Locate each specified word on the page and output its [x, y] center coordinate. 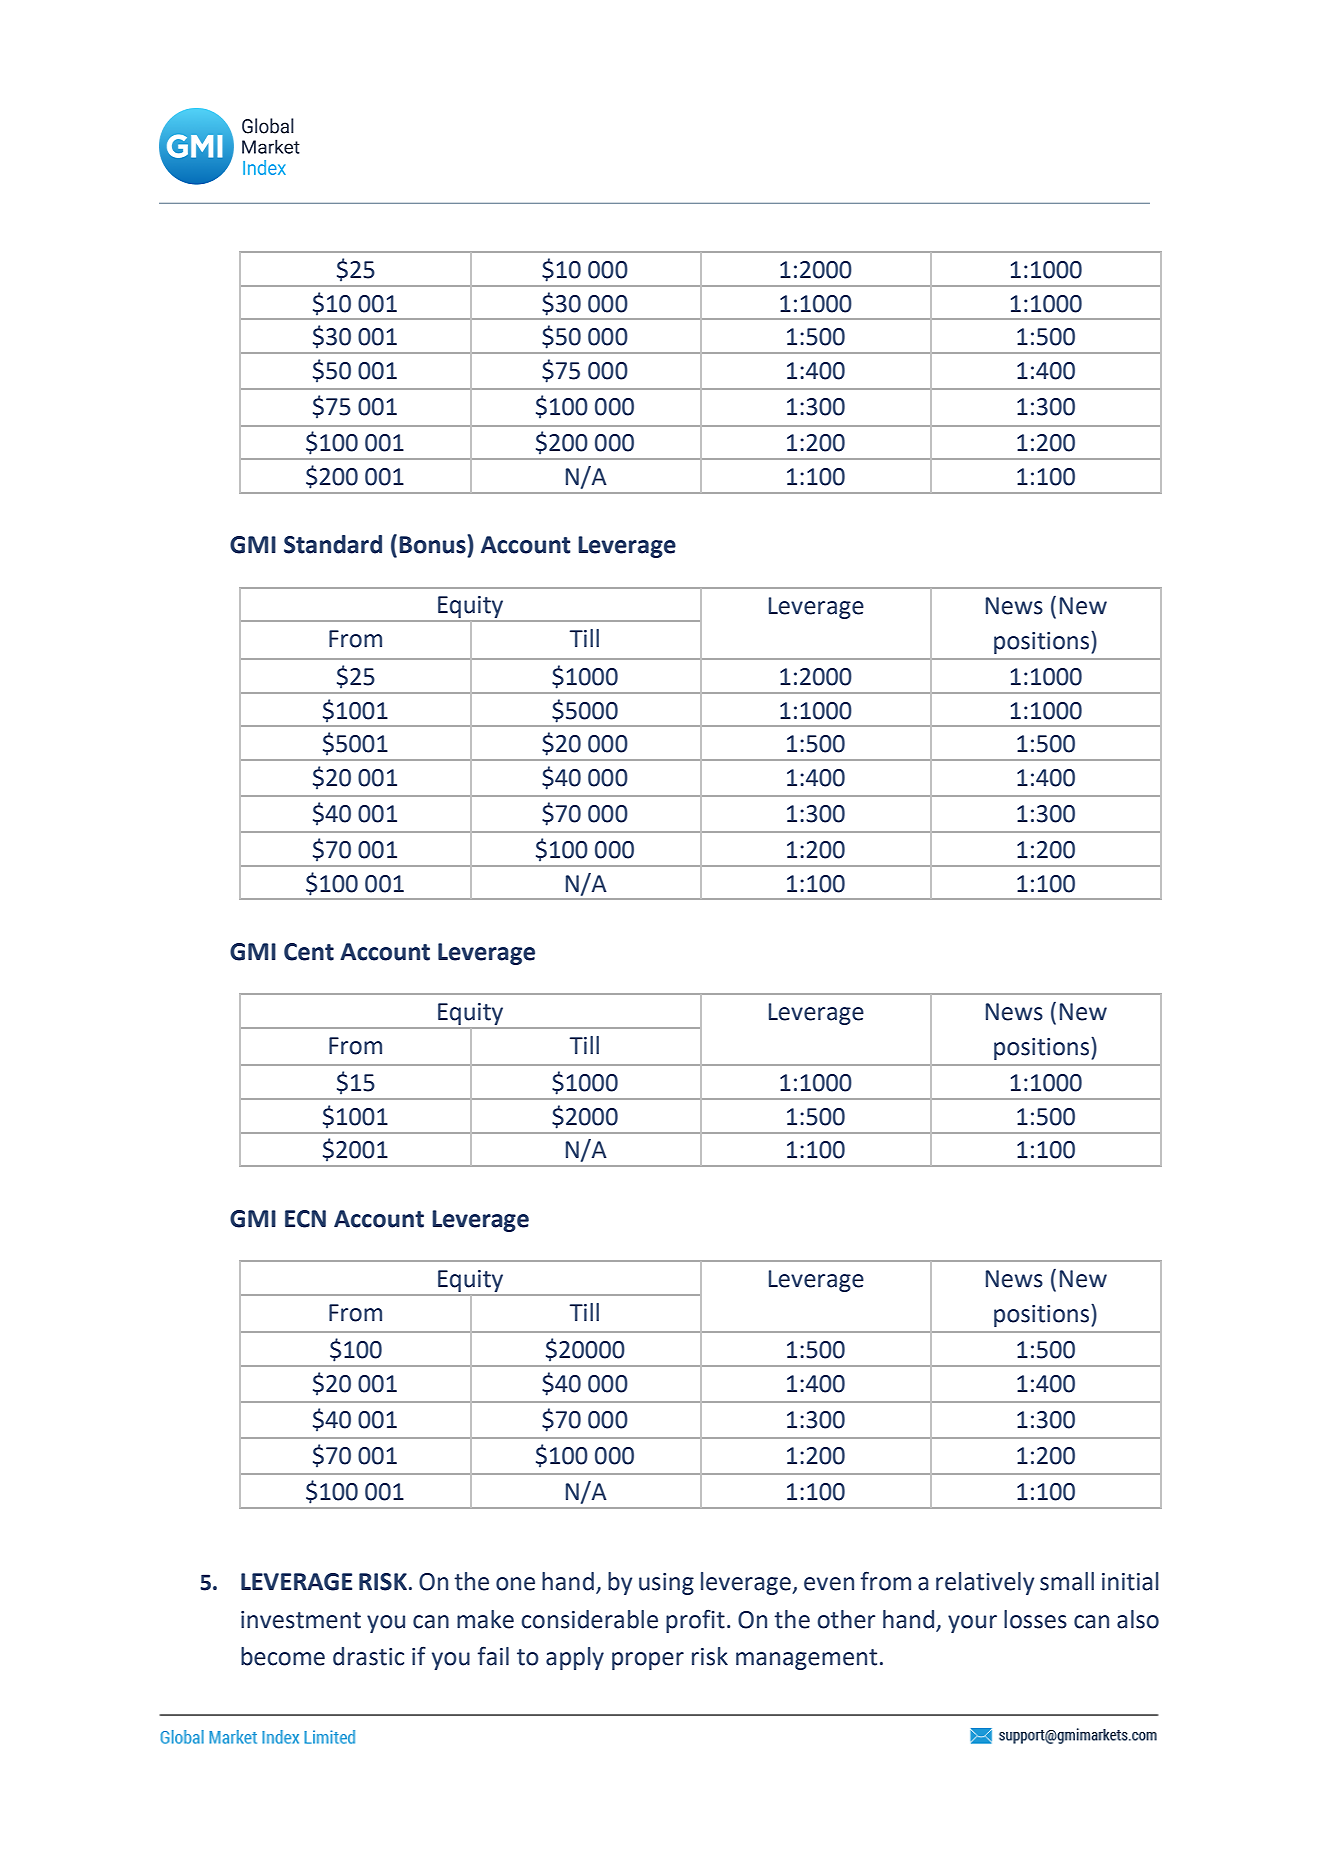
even [829, 1584]
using [666, 1584]
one [515, 1584]
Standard [333, 544]
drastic [368, 1656]
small [1067, 1581]
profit [695, 1621]
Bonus [433, 544]
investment [301, 1620]
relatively [985, 1583]
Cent [309, 952]
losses [1035, 1619]
